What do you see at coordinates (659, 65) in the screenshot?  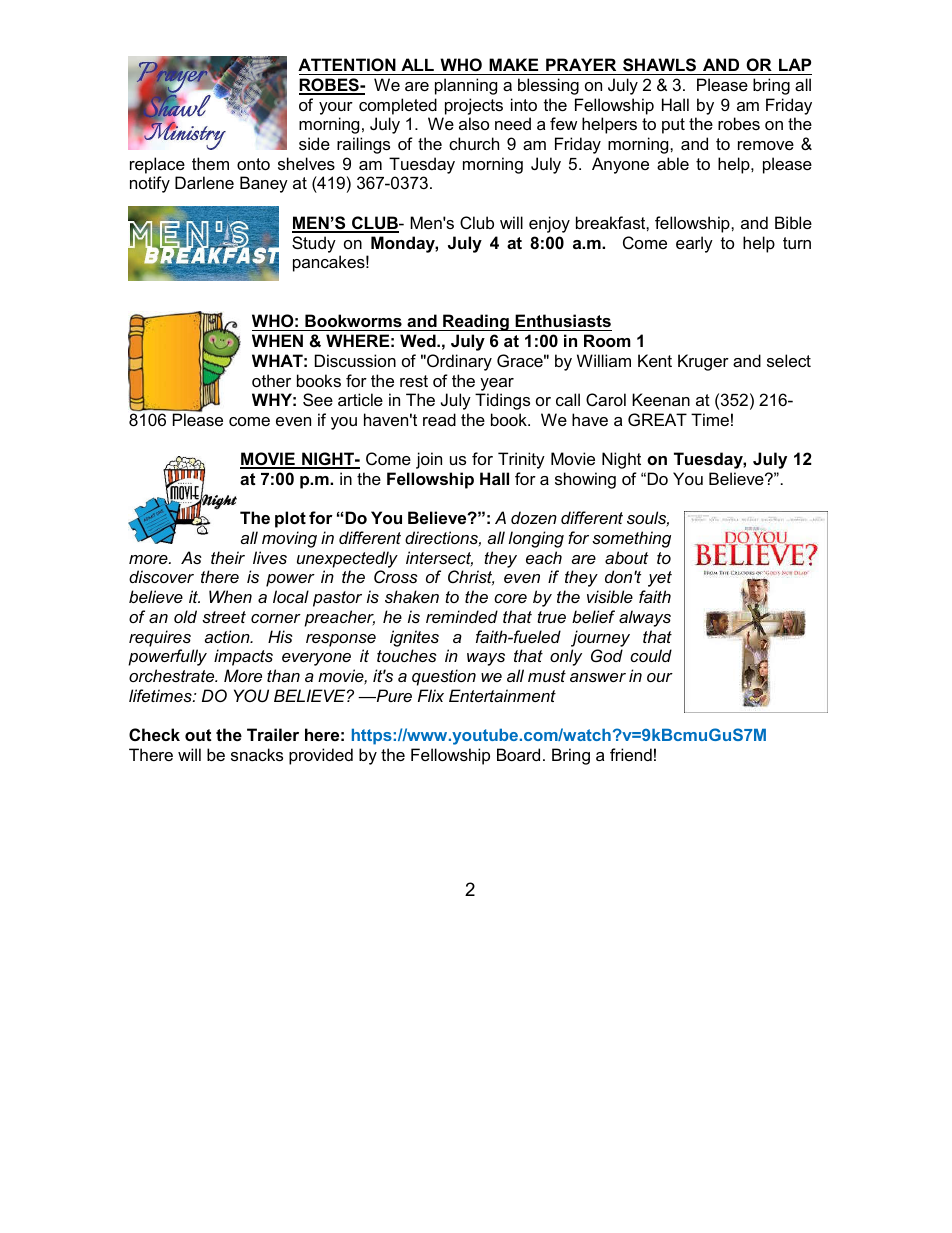 I see `SHAWLS` at bounding box center [659, 65].
